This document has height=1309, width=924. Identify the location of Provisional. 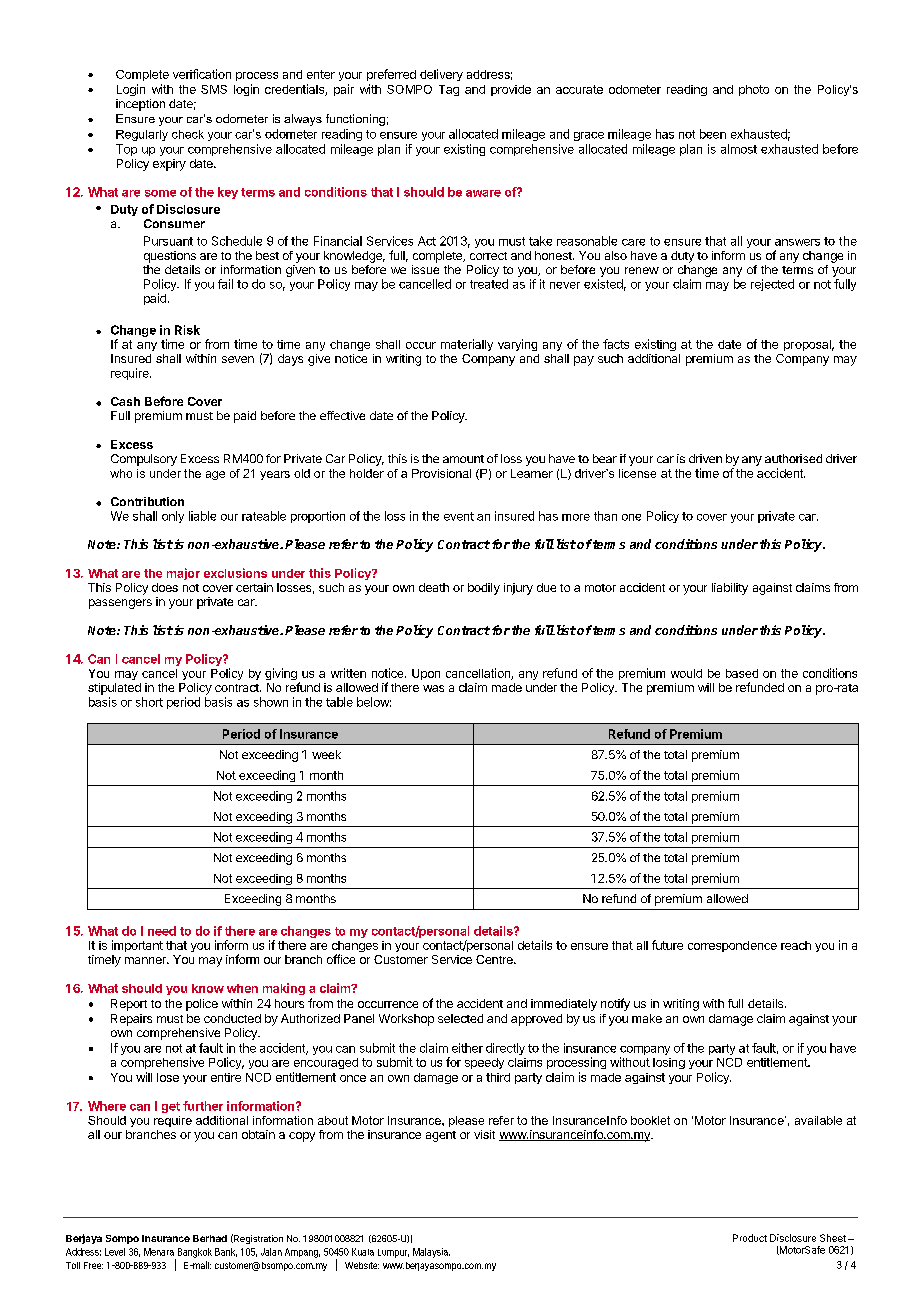
(441, 473).
